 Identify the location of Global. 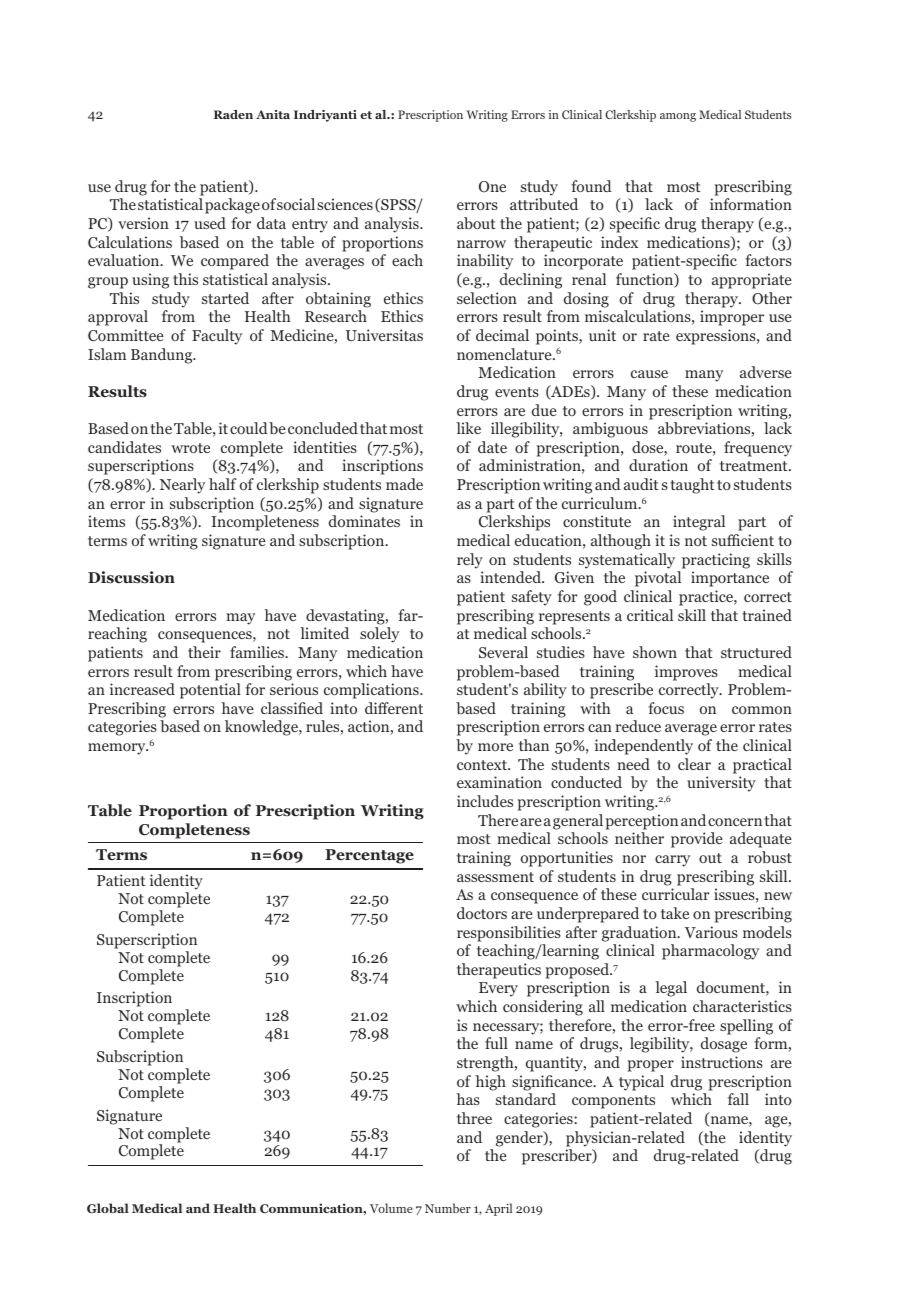
(108, 1208).
